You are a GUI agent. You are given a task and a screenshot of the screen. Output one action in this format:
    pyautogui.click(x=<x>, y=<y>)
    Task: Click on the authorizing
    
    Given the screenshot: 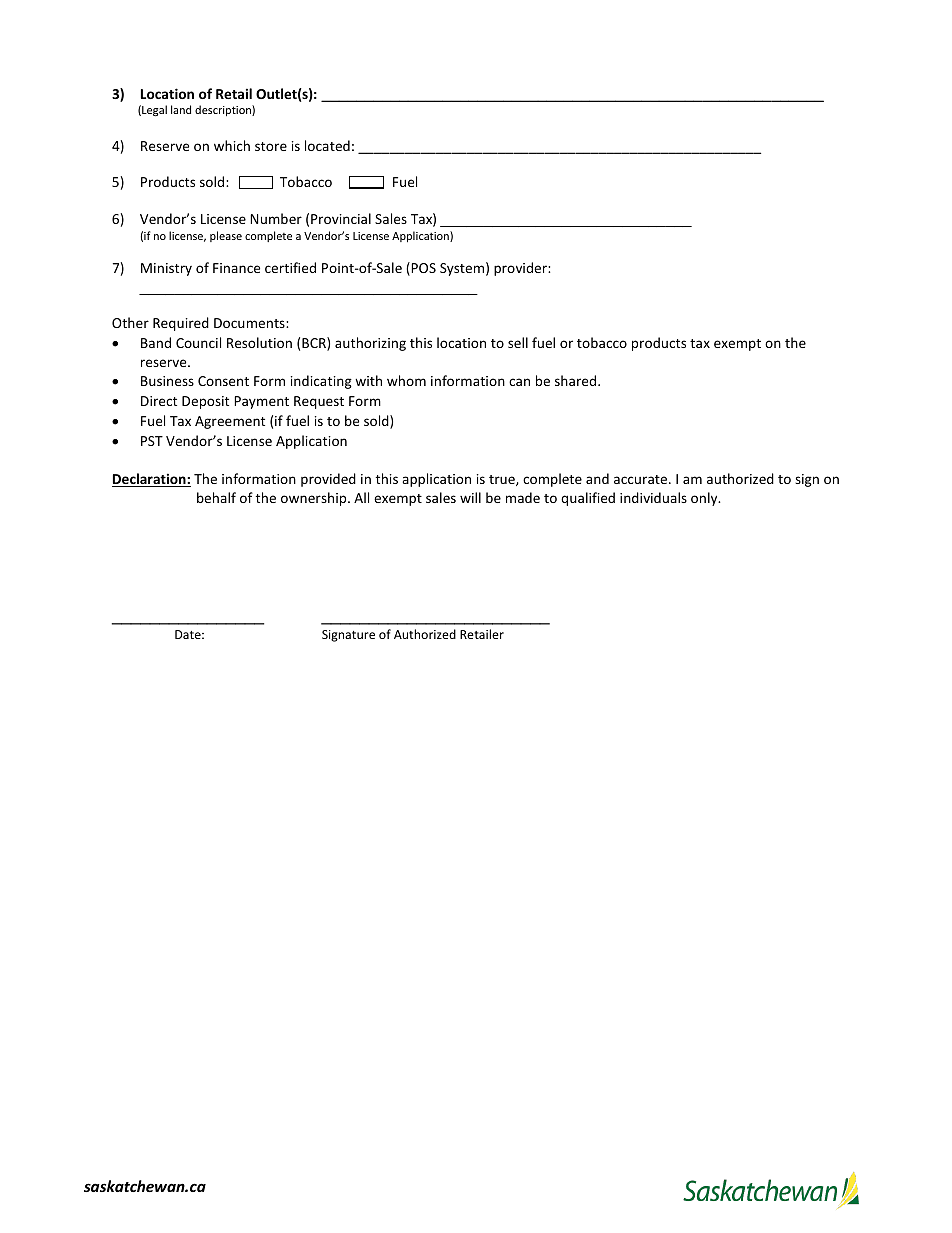 What is the action you would take?
    pyautogui.click(x=370, y=344)
